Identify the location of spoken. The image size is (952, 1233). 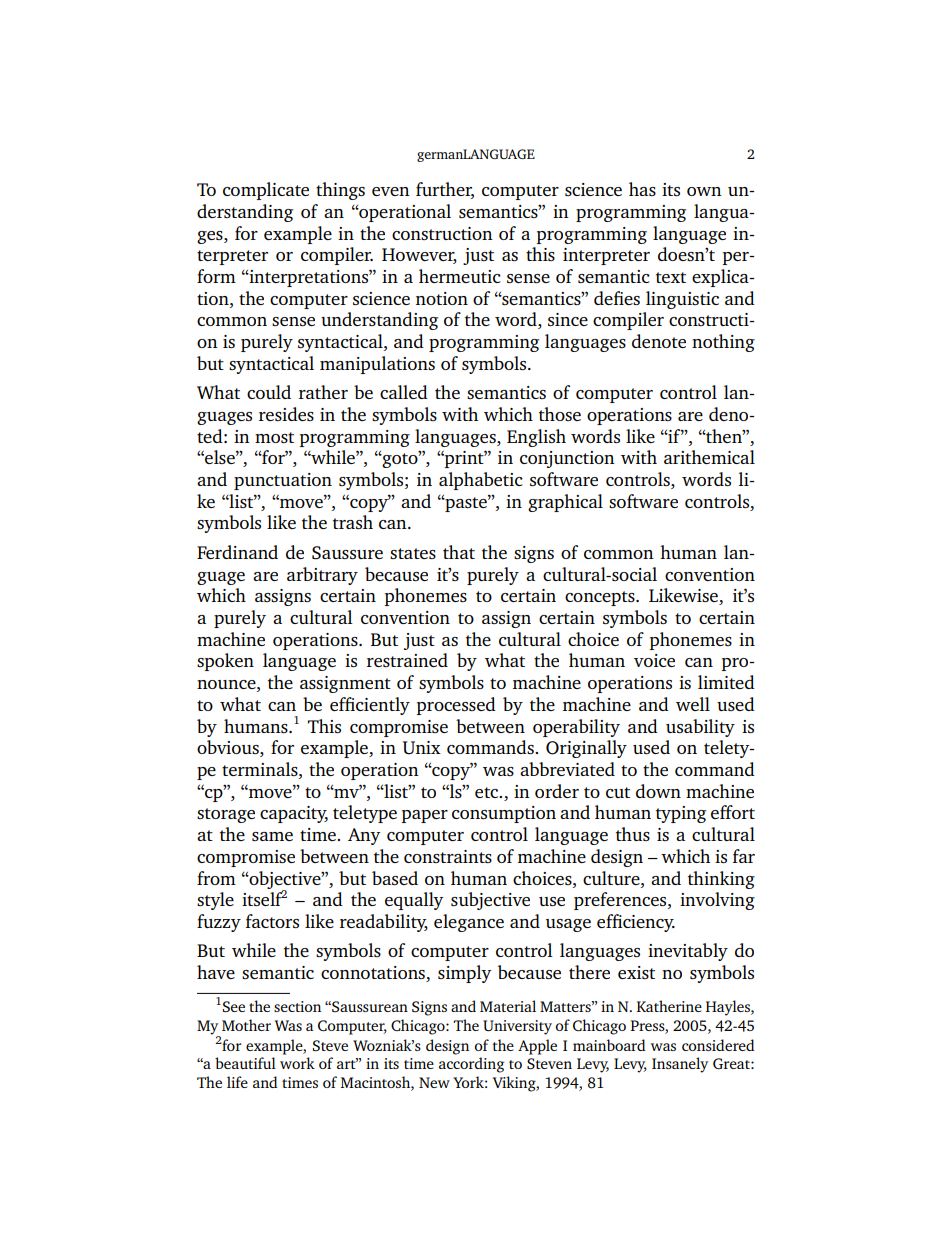
(225, 662).
